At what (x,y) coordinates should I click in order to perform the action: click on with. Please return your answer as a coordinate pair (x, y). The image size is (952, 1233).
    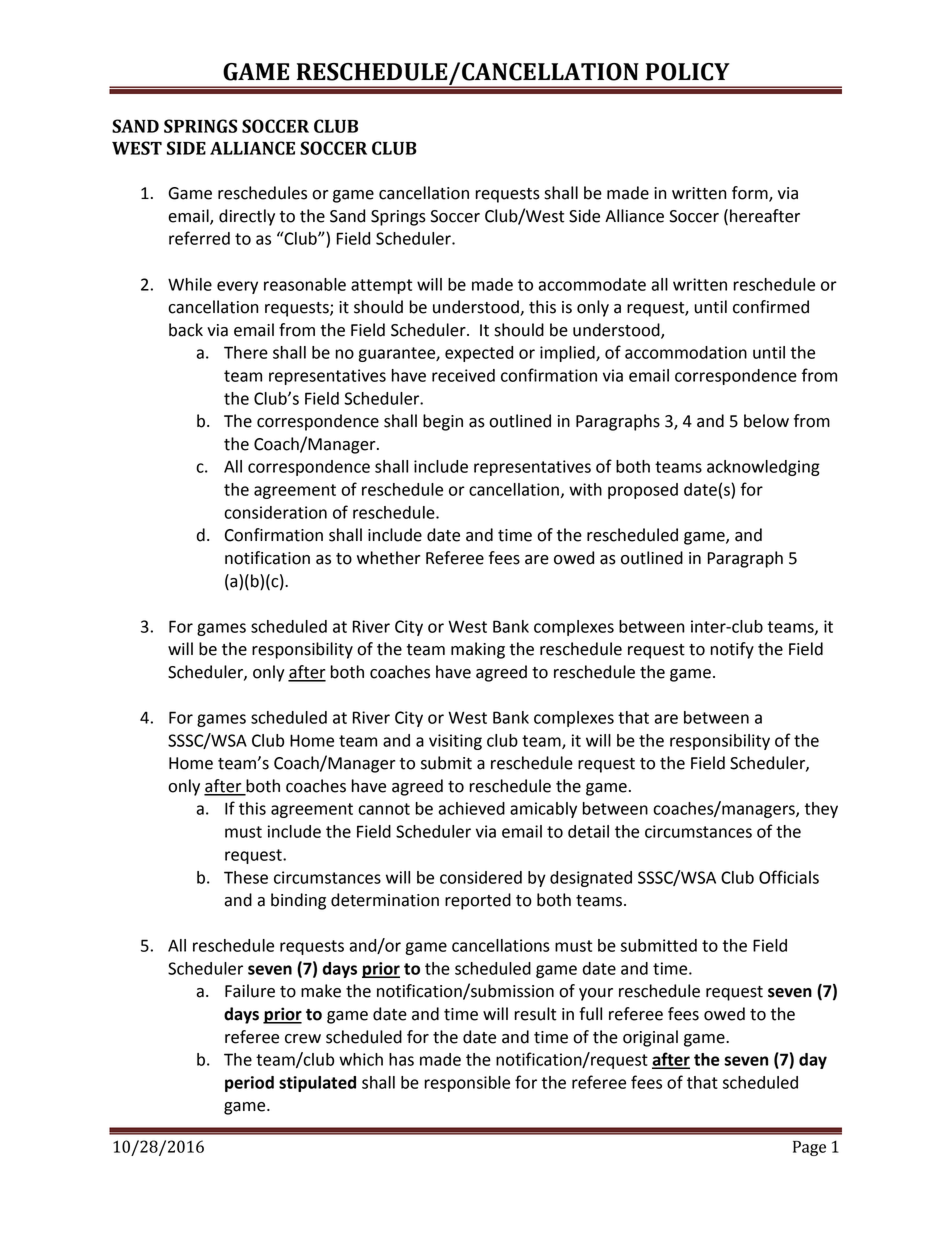
    Looking at the image, I should click on (585, 489).
